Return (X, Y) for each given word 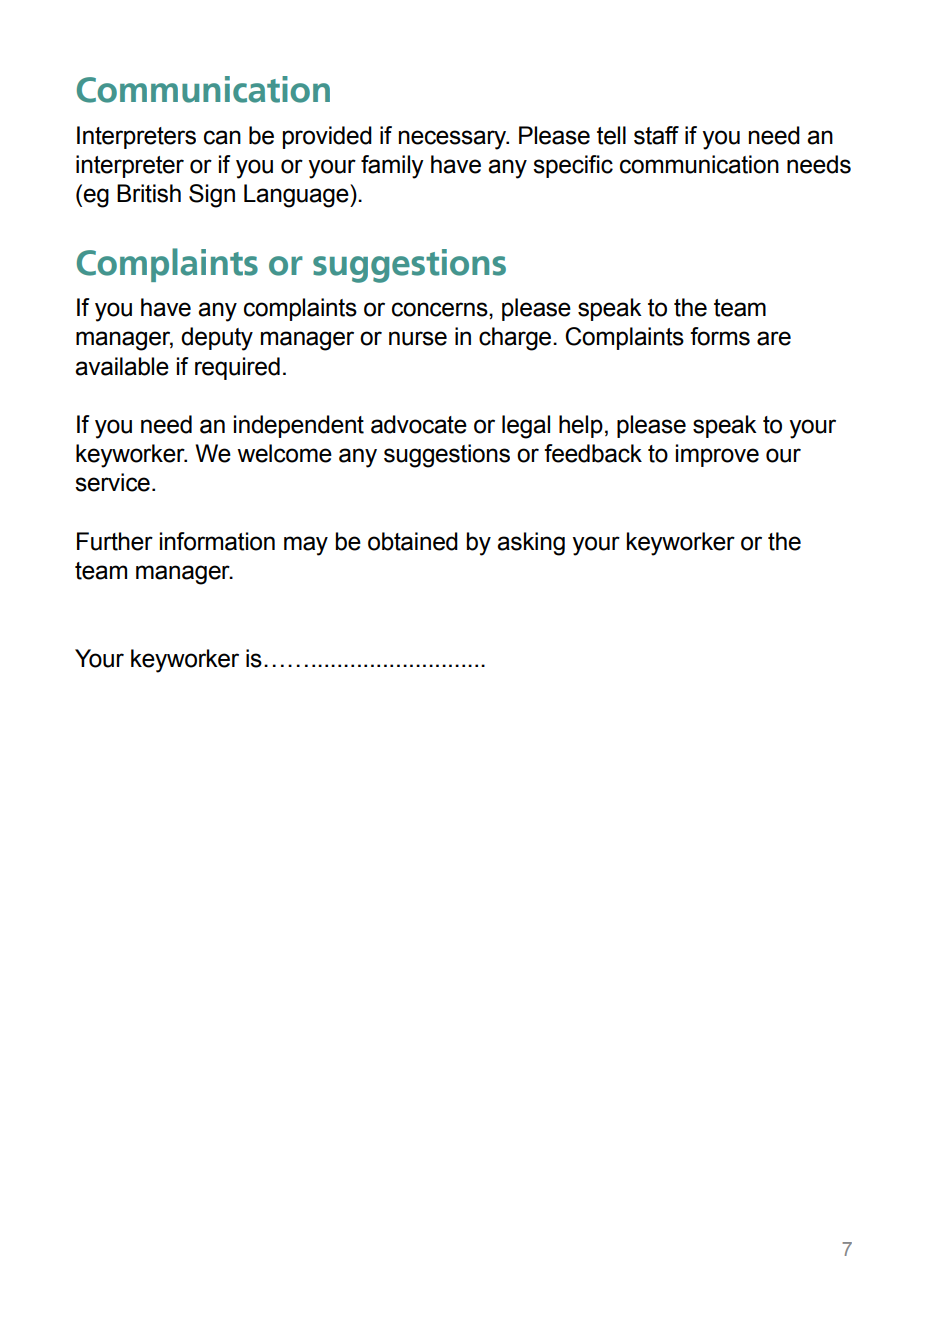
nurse (418, 338)
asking (531, 544)
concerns (441, 309)
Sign (212, 196)
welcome (284, 453)
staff (656, 135)
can (222, 137)
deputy (217, 339)
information (217, 541)
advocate (419, 424)
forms (720, 336)
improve (717, 455)
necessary (454, 140)
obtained (413, 541)
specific (573, 166)
